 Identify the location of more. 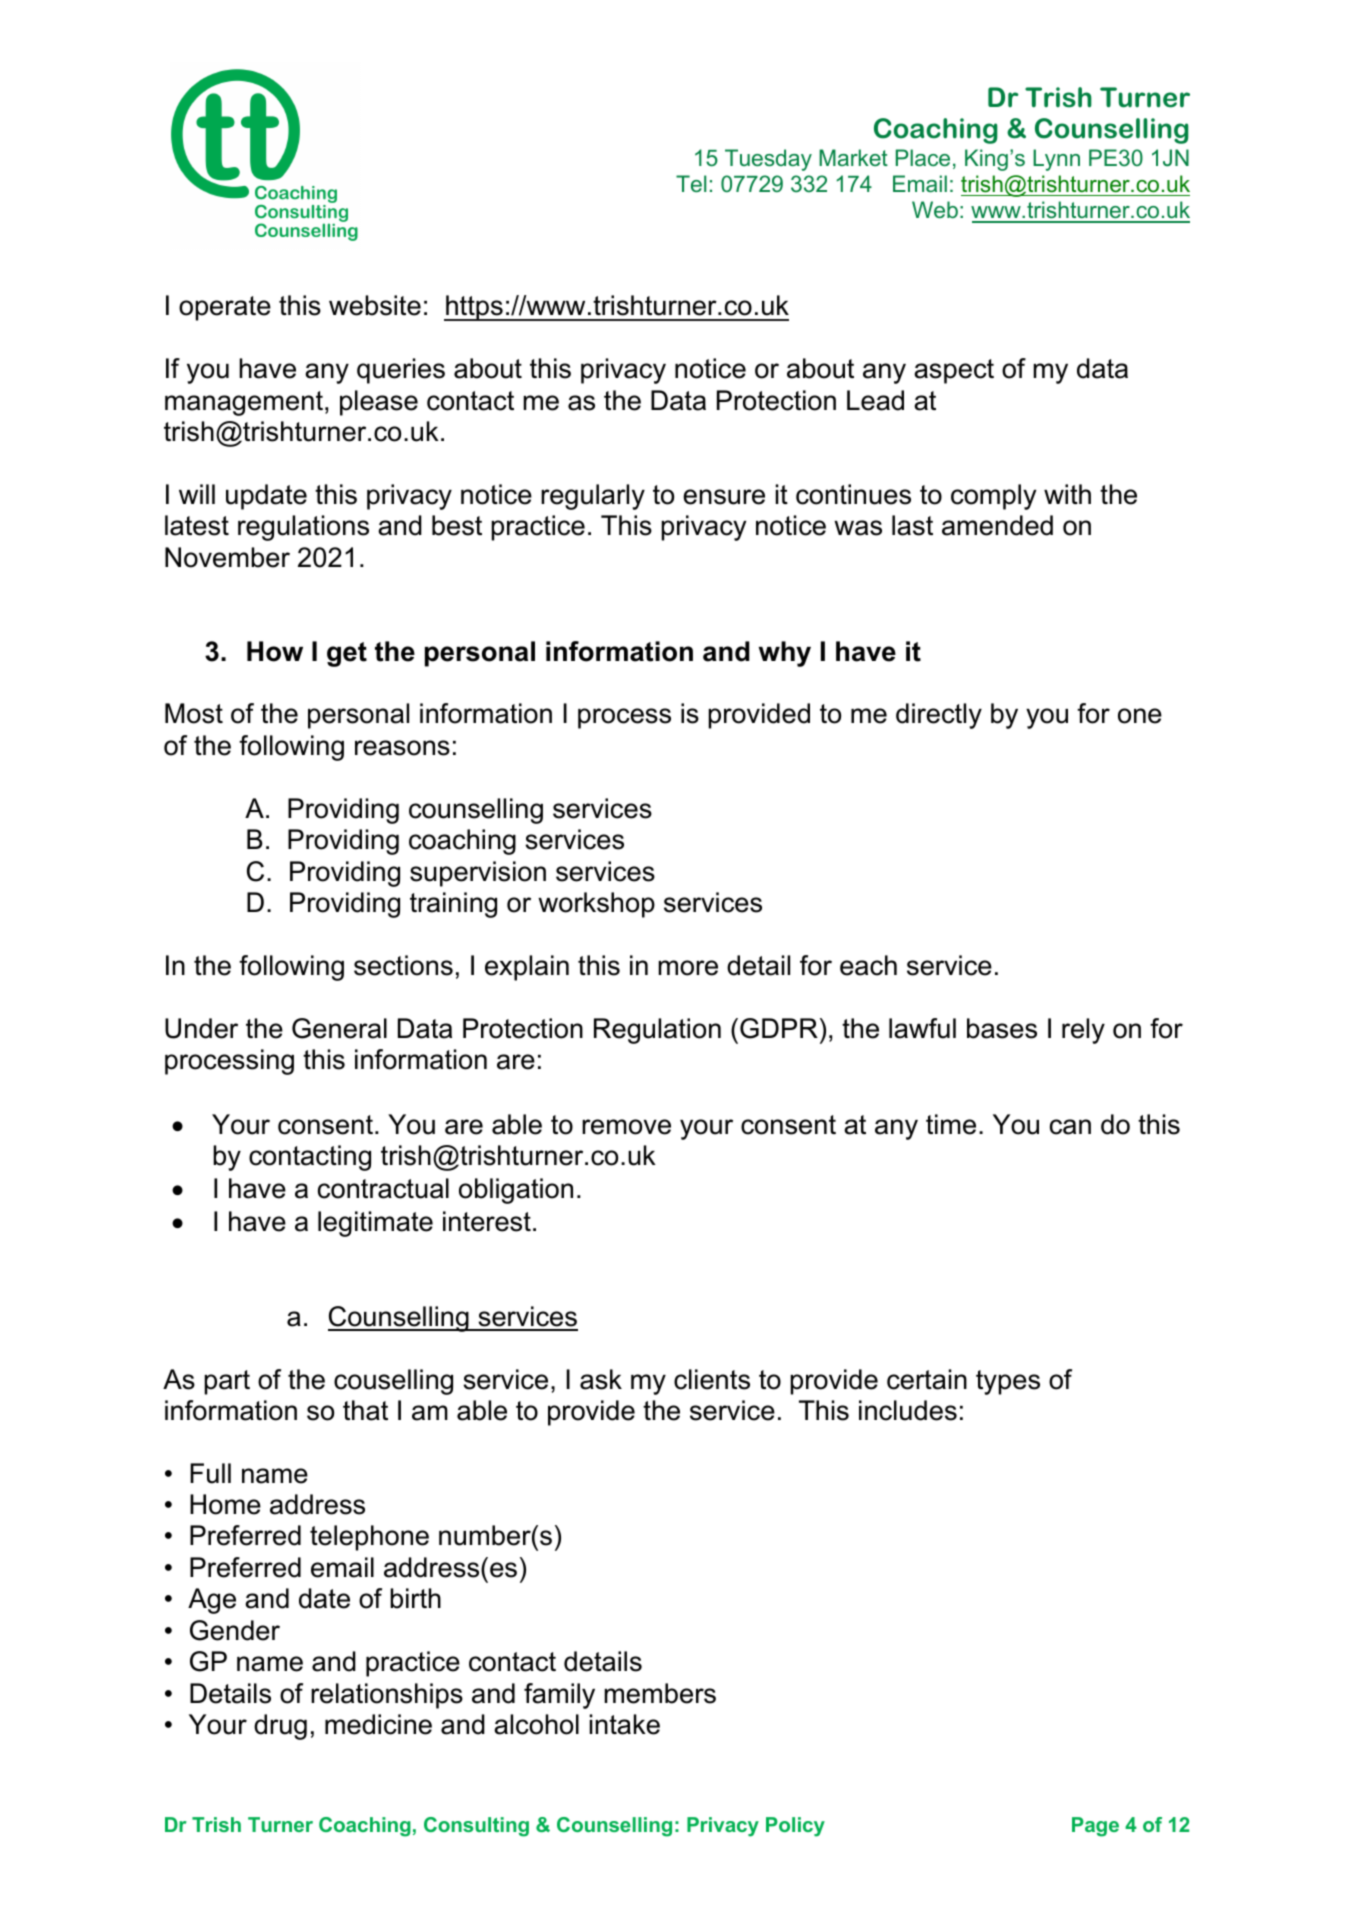
(688, 968).
